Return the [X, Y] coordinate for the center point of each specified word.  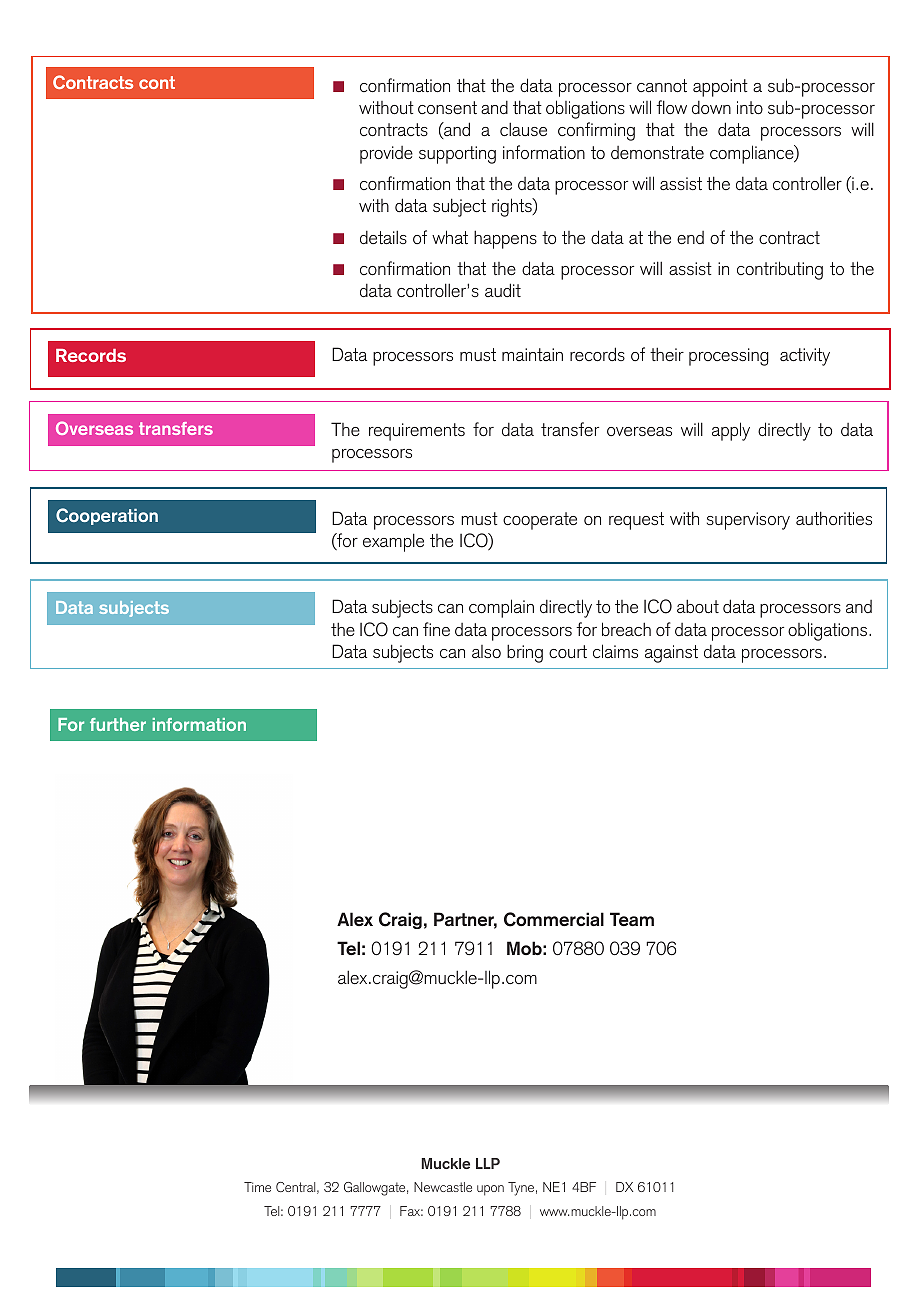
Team [632, 919]
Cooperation [107, 516]
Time [257, 1187]
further [118, 724]
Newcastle [443, 1187]
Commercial [554, 919]
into [750, 107]
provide [386, 155]
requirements [417, 432]
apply [731, 431]
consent [447, 107]
